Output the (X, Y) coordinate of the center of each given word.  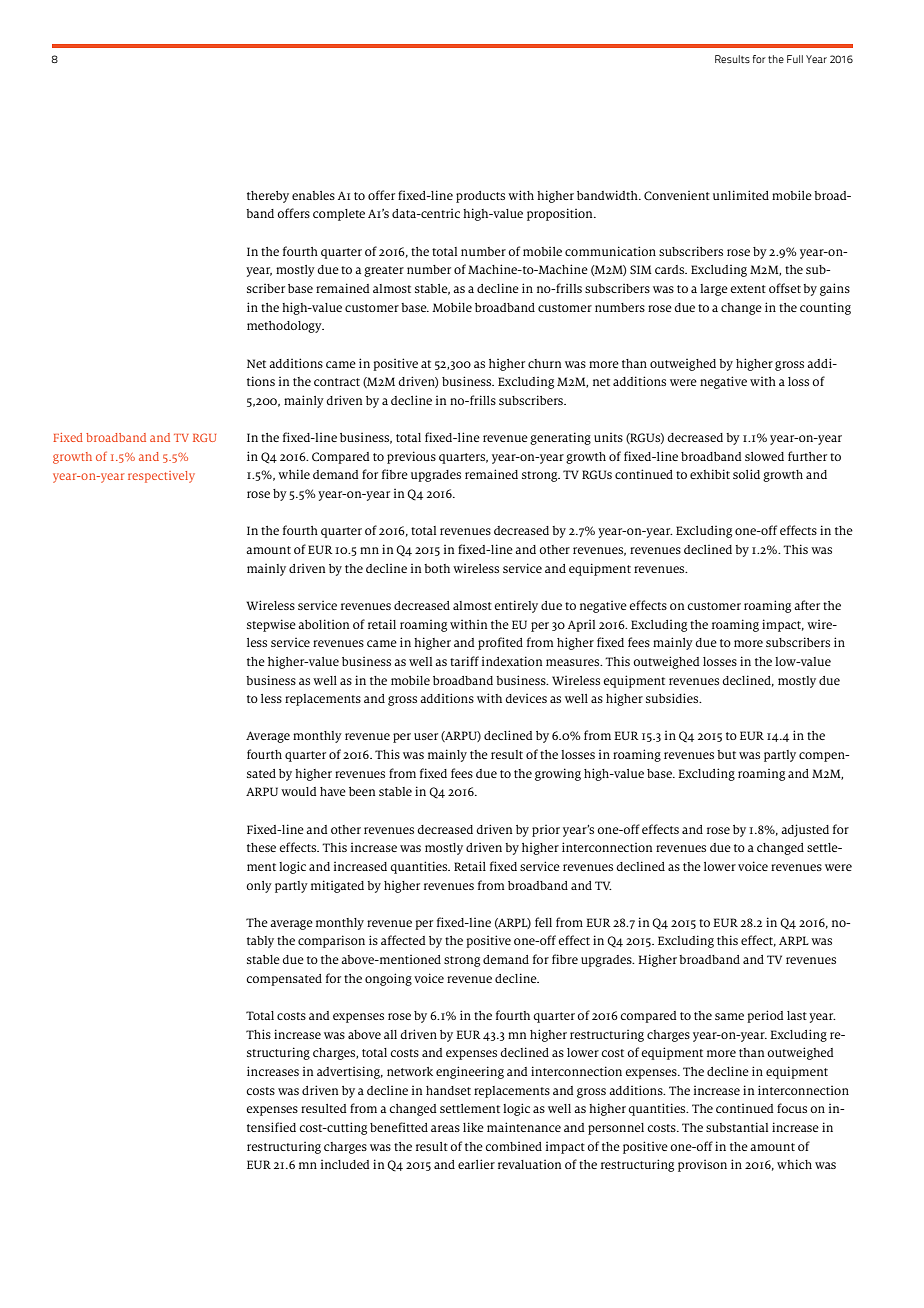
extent (748, 289)
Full (795, 59)
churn (545, 363)
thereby (268, 197)
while (294, 474)
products (480, 197)
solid (746, 474)
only (259, 887)
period (765, 1016)
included (345, 1164)
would (299, 791)
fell (543, 922)
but (726, 754)
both (437, 568)
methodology (285, 327)
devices (526, 698)
